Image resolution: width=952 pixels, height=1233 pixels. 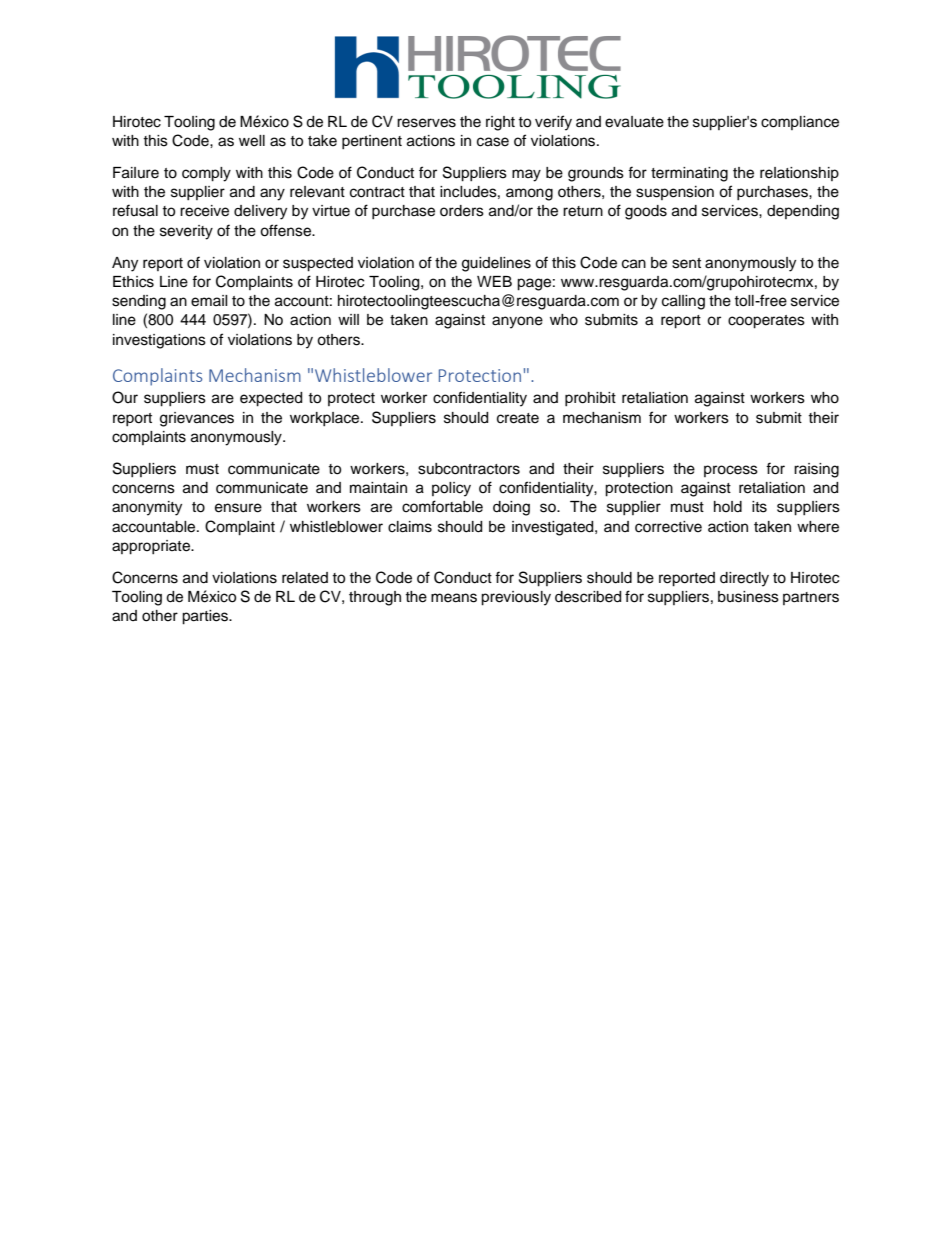 What do you see at coordinates (252, 141) in the screenshot?
I see `well` at bounding box center [252, 141].
